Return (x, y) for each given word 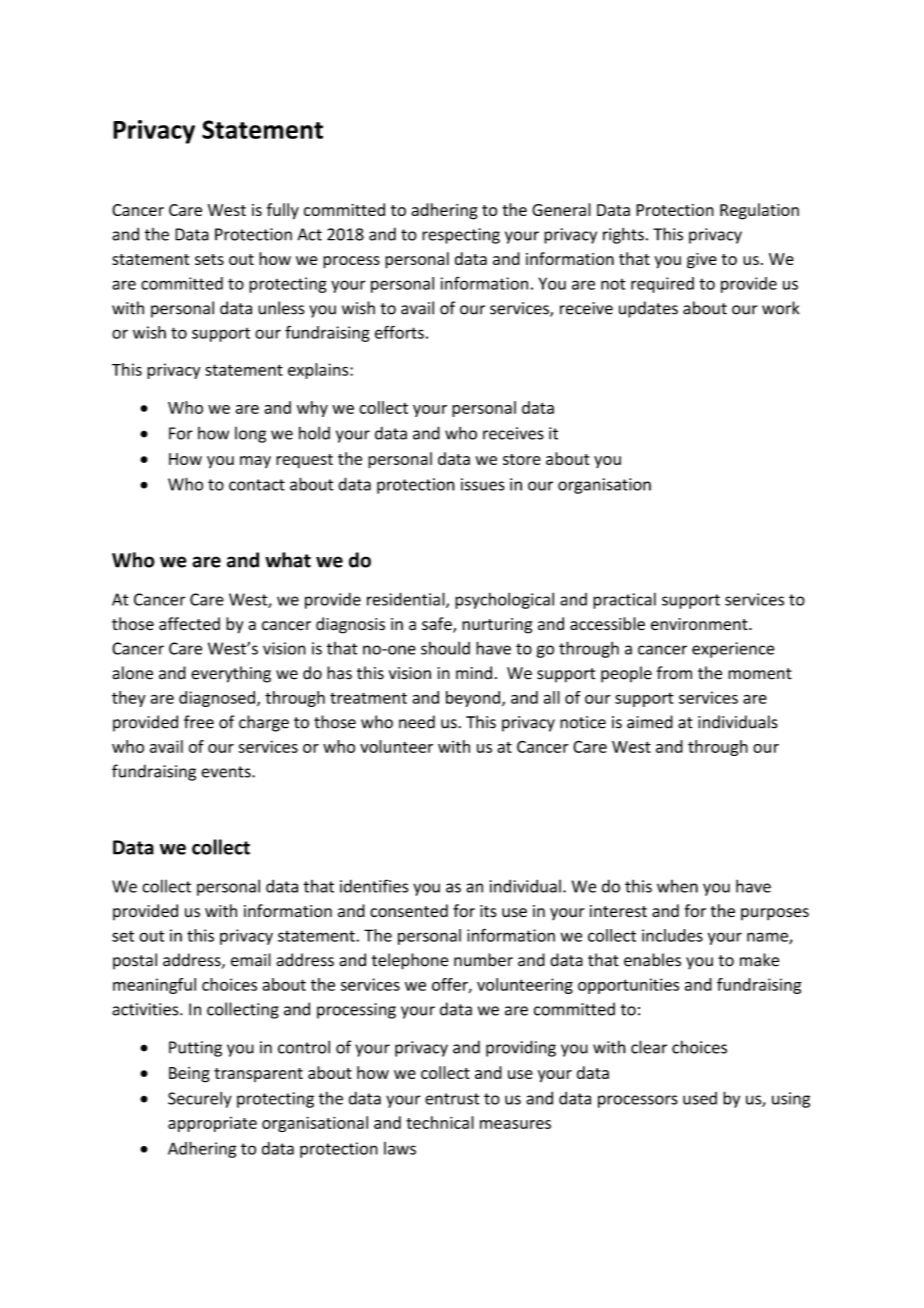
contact (257, 485)
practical (624, 601)
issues (483, 484)
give (702, 261)
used (700, 1098)
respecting (461, 236)
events (227, 772)
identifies (374, 886)
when (677, 886)
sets (209, 259)
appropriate (212, 1124)
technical (440, 1122)
